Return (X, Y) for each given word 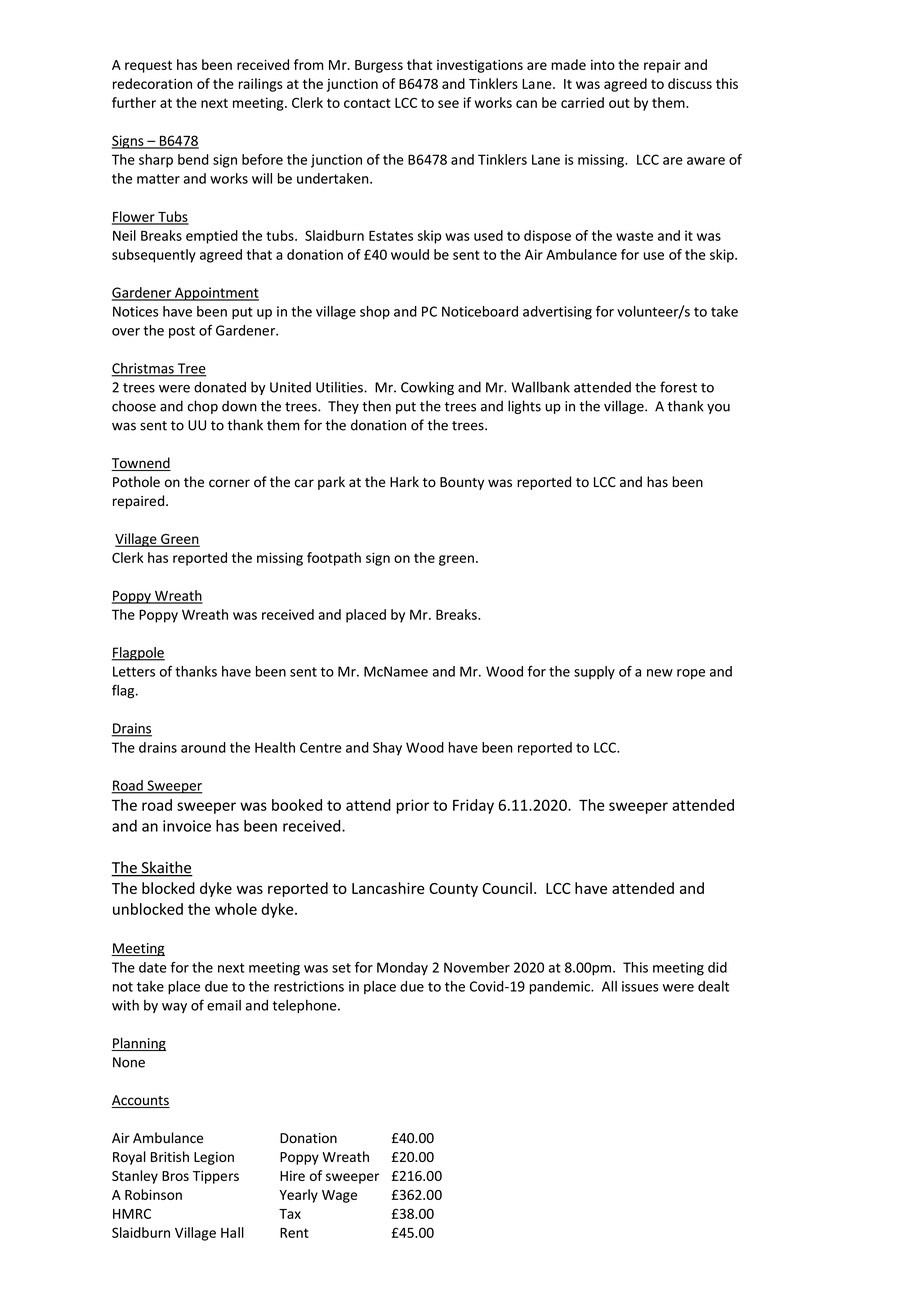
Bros (175, 1176)
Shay (387, 749)
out (619, 103)
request (148, 66)
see (448, 104)
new (660, 673)
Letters (134, 671)
